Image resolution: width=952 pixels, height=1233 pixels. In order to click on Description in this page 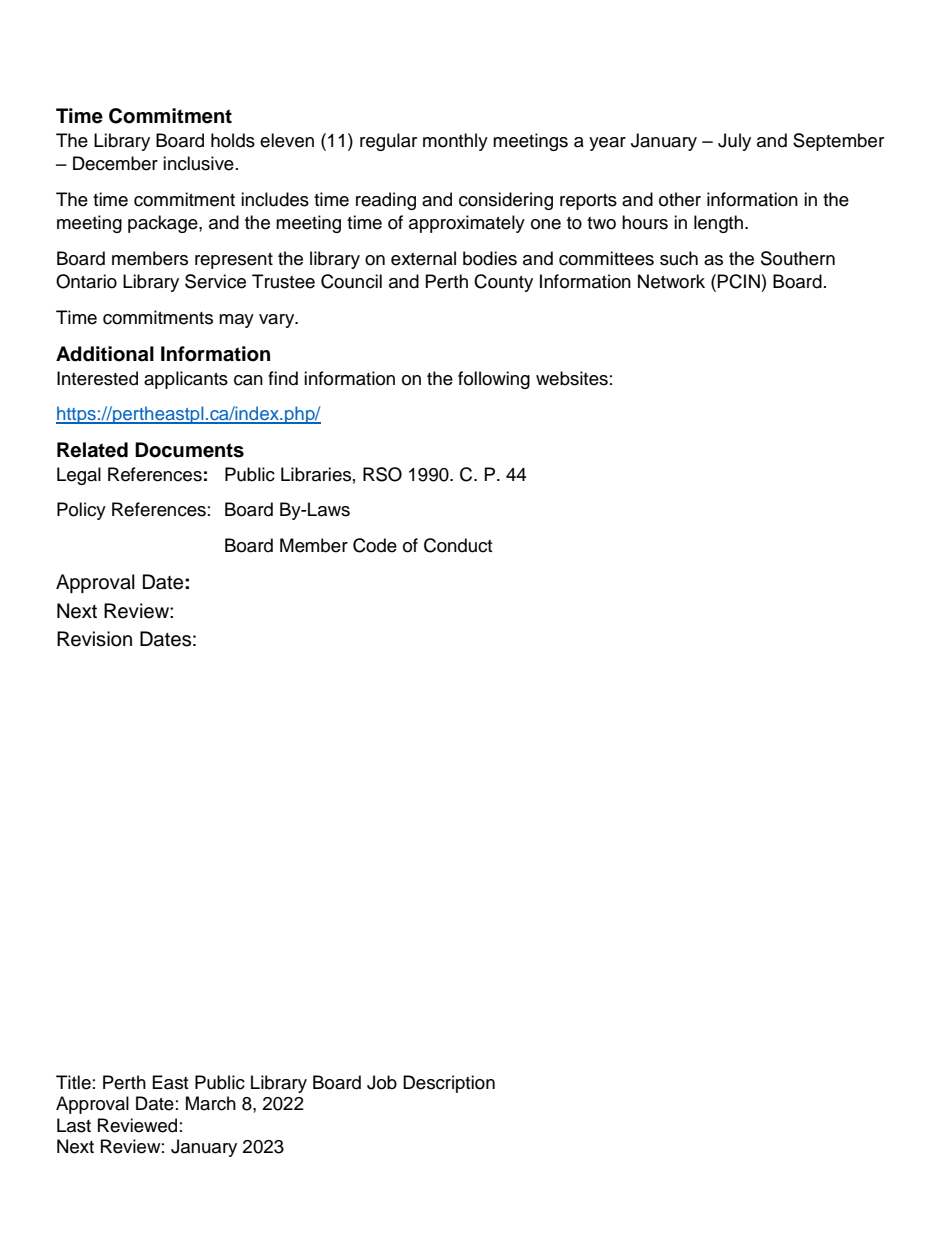, I will do `click(449, 1084)`.
